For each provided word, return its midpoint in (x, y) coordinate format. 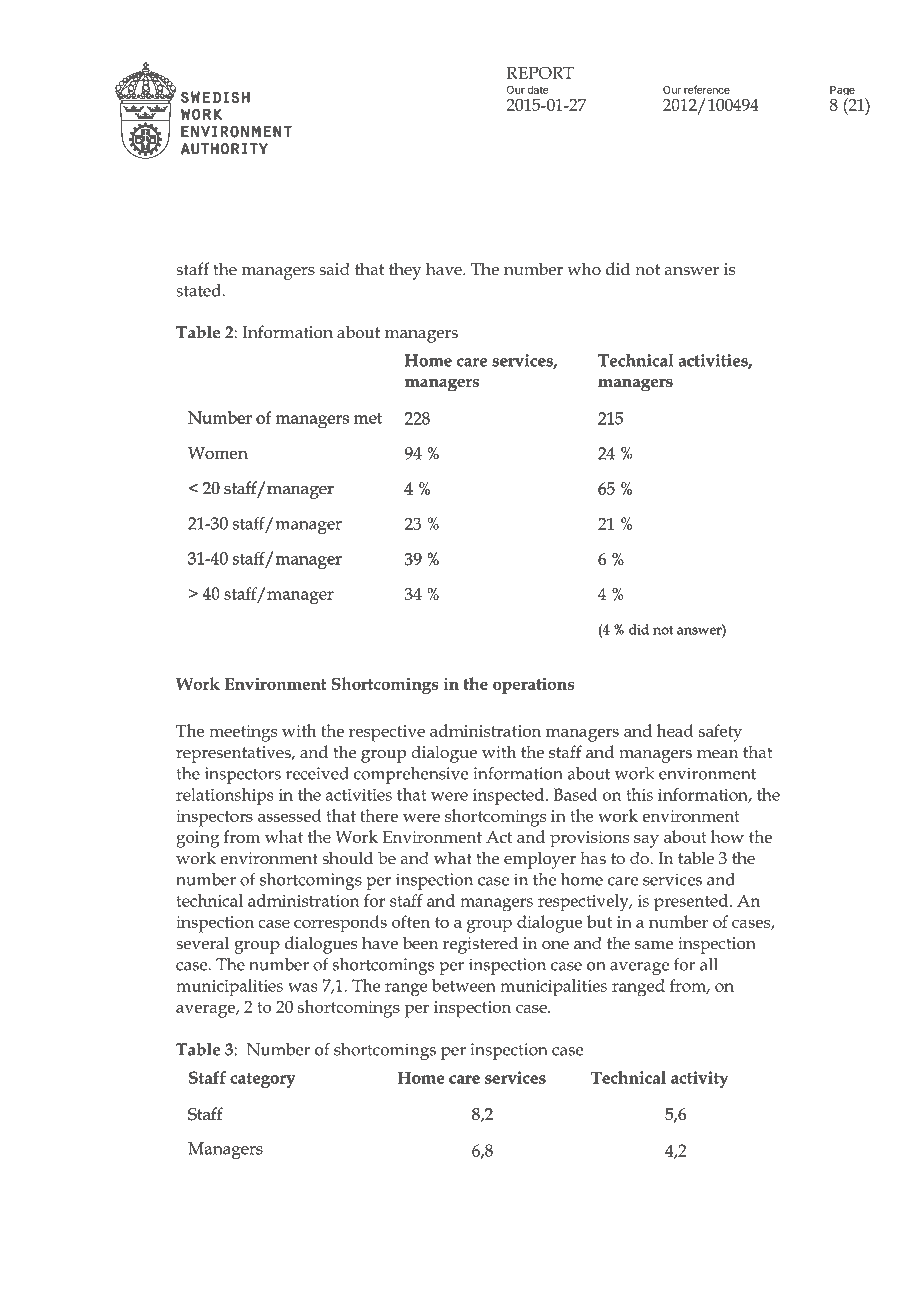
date (538, 90)
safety (720, 733)
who (584, 268)
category (262, 1080)
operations (533, 685)
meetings (243, 733)
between (464, 985)
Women (218, 453)
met (368, 418)
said (334, 268)
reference (707, 89)
